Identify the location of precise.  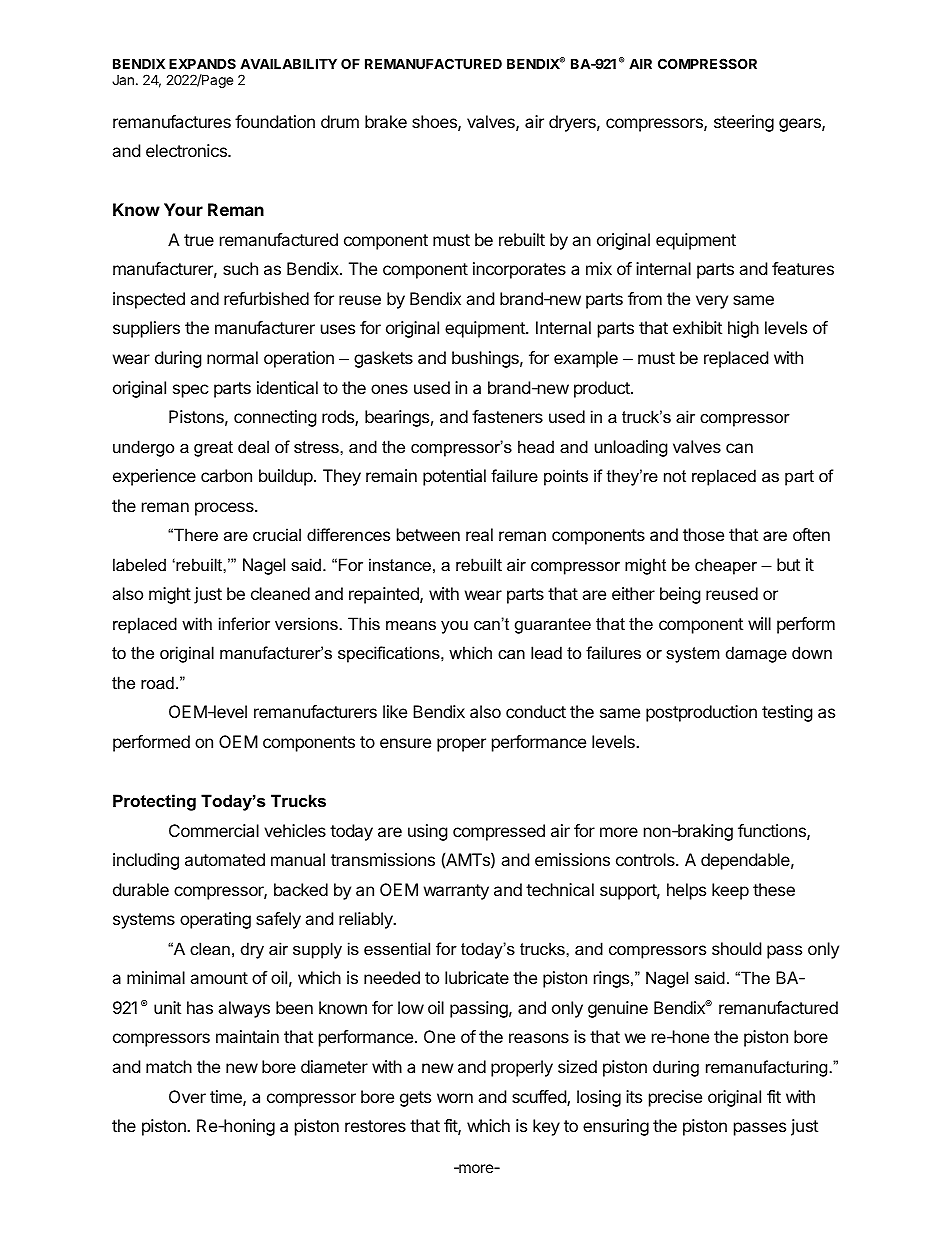
(675, 1098).
